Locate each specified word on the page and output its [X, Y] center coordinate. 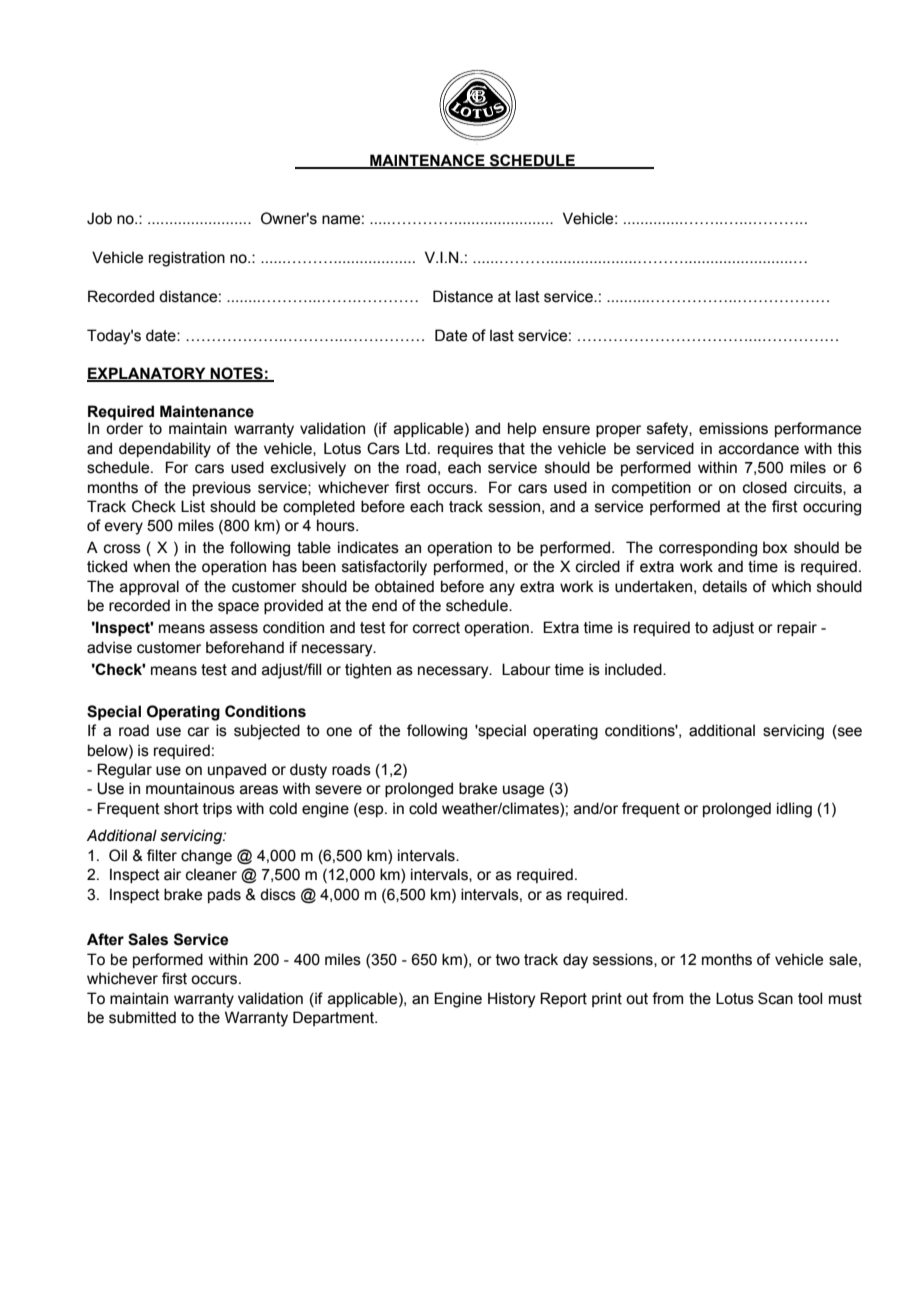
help [522, 429]
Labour [526, 669]
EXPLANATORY [147, 374]
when [151, 566]
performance [818, 429]
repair [797, 628]
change [206, 857]
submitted [142, 1017]
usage [523, 791]
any [502, 589]
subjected [267, 732]
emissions [733, 428]
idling [794, 810]
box [775, 547]
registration [187, 259]
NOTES [237, 374]
